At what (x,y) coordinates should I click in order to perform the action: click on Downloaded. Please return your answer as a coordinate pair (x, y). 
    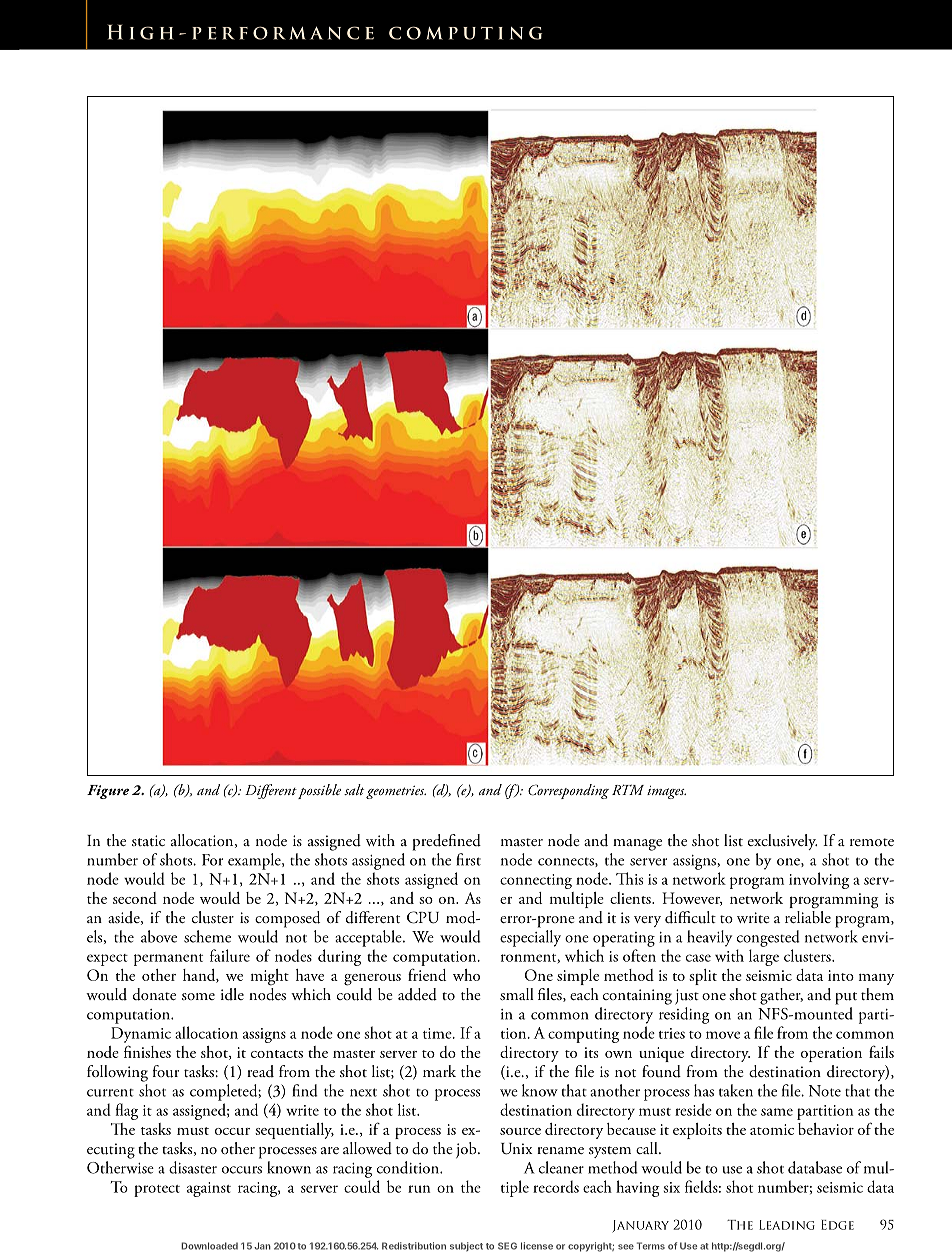
    Looking at the image, I should click on (209, 1246).
